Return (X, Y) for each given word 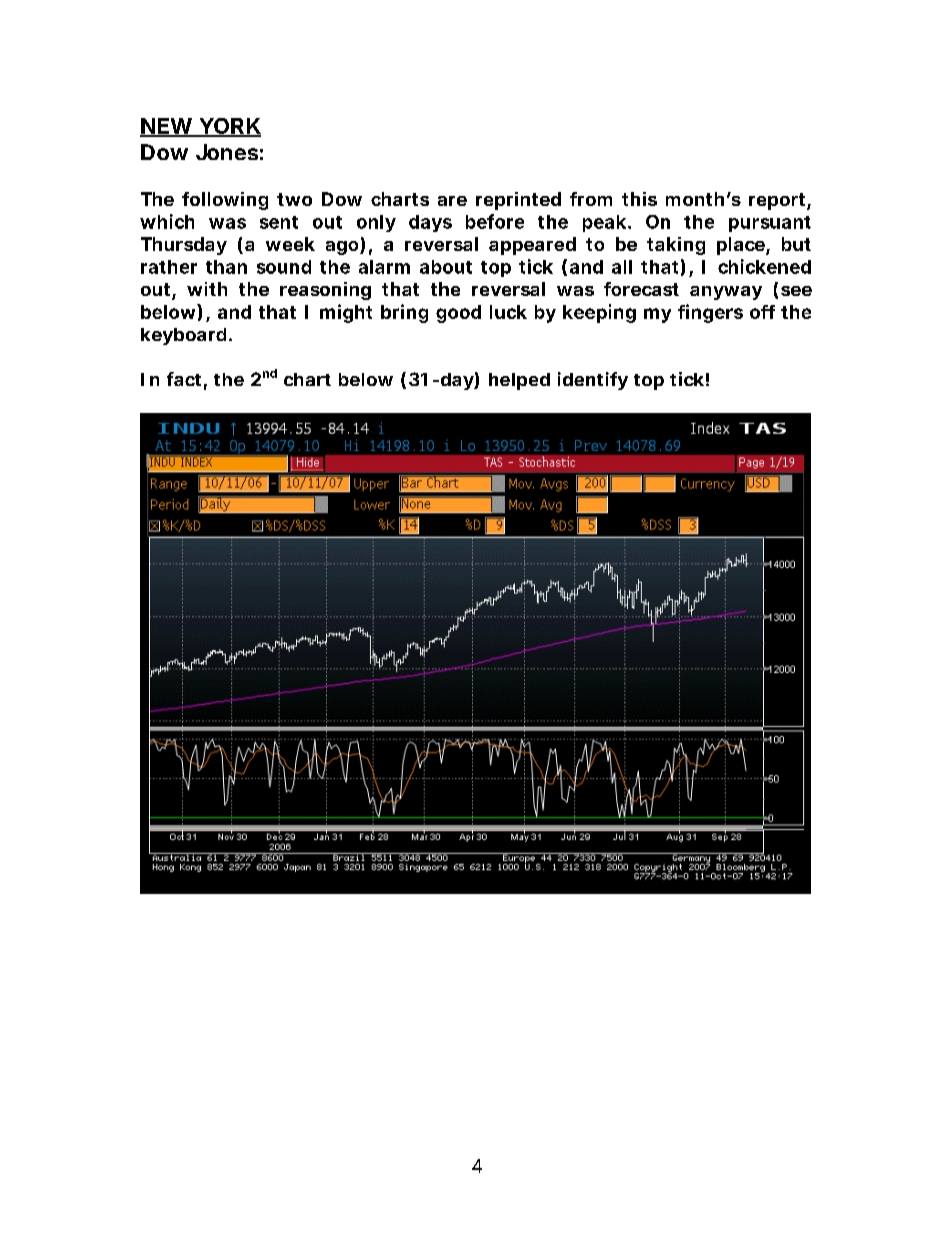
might (346, 313)
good (458, 314)
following (225, 201)
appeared (532, 246)
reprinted (518, 201)
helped (519, 381)
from (591, 199)
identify (593, 381)
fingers (710, 313)
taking (676, 246)
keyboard (185, 336)
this (639, 199)
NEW (169, 127)
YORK (229, 127)
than (226, 267)
